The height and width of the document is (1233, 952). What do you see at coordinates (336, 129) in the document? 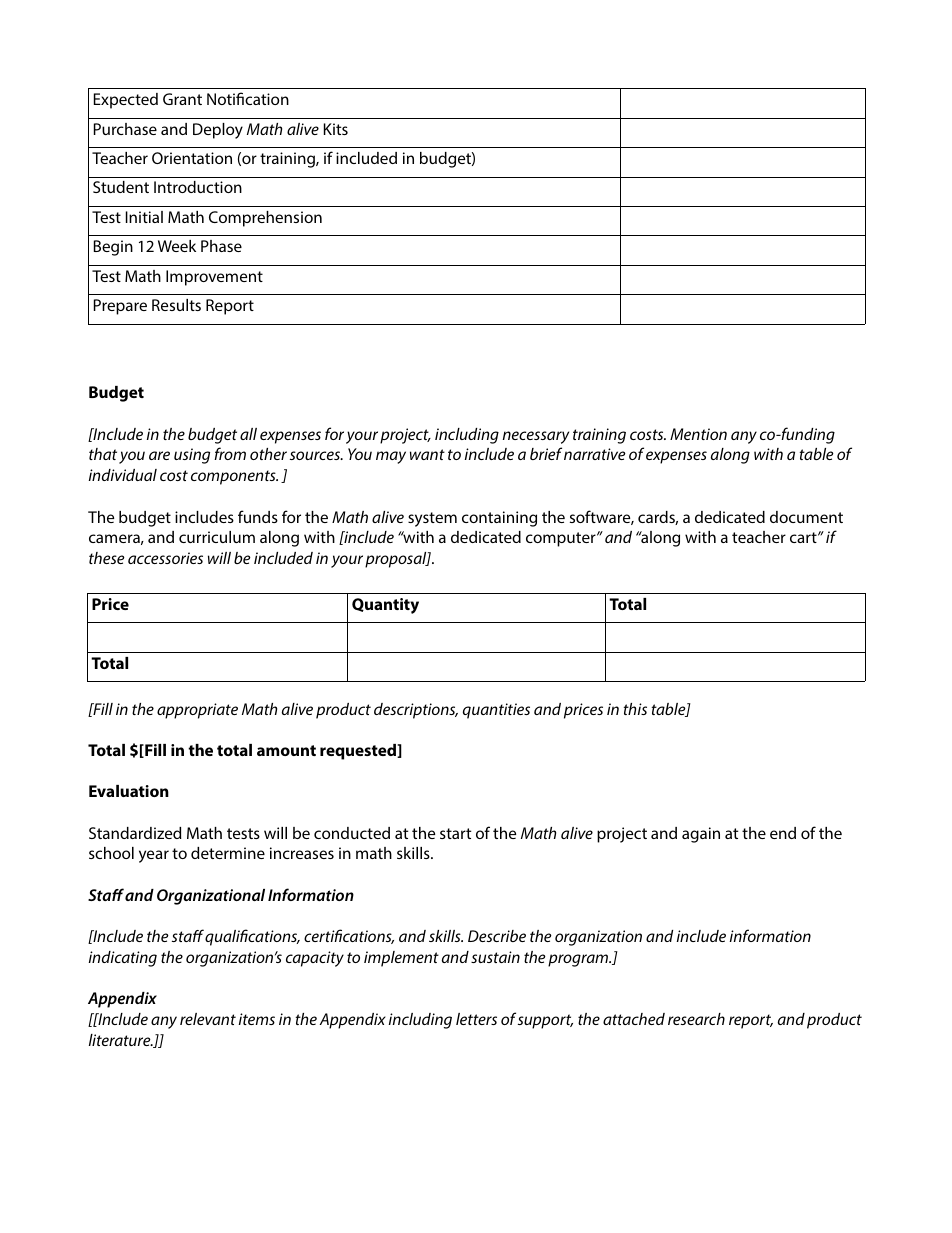
I see `Kits` at bounding box center [336, 129].
